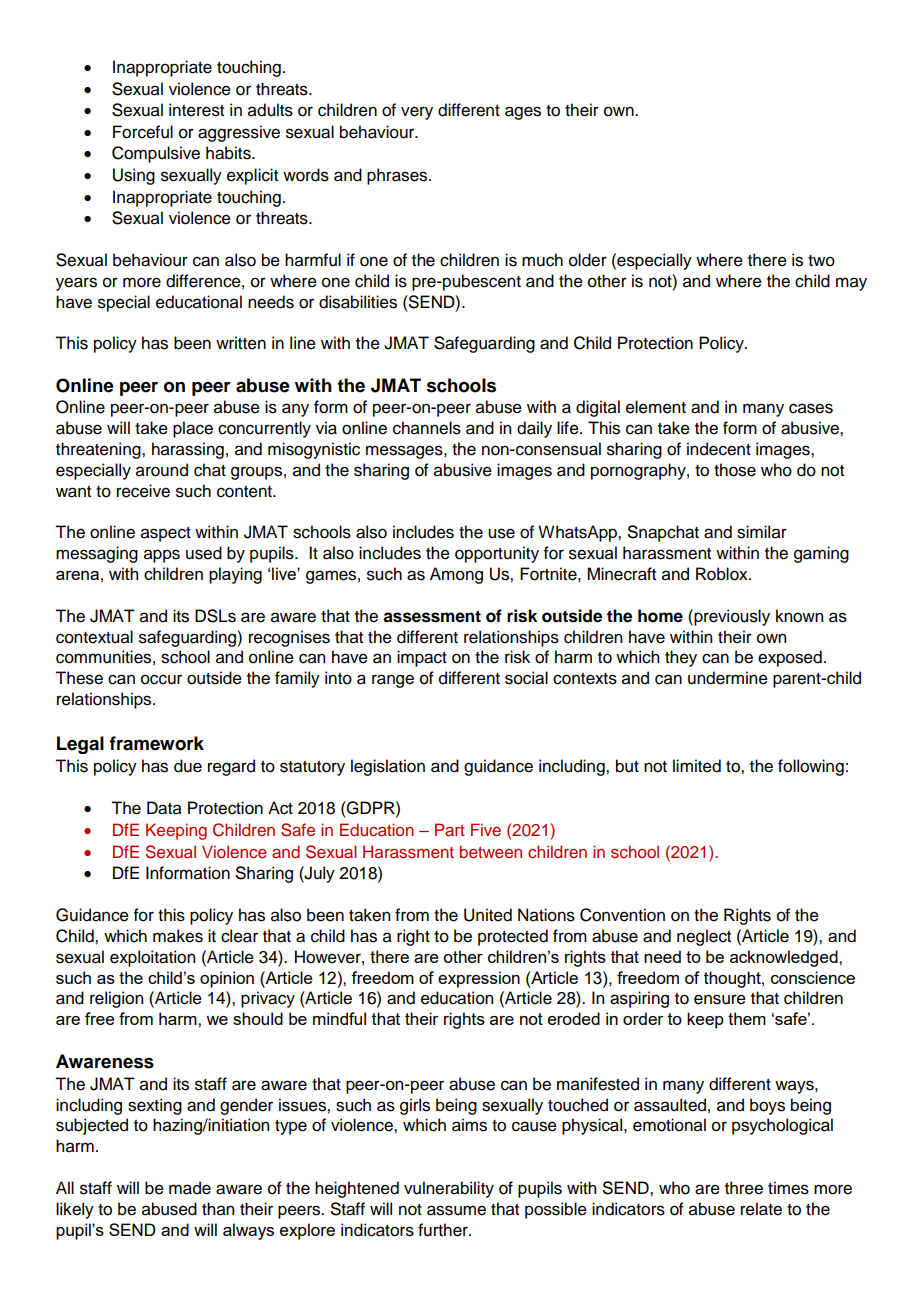 The height and width of the screenshot is (1308, 924). Describe the element at coordinates (427, 428) in the screenshot. I see `channels` at that location.
